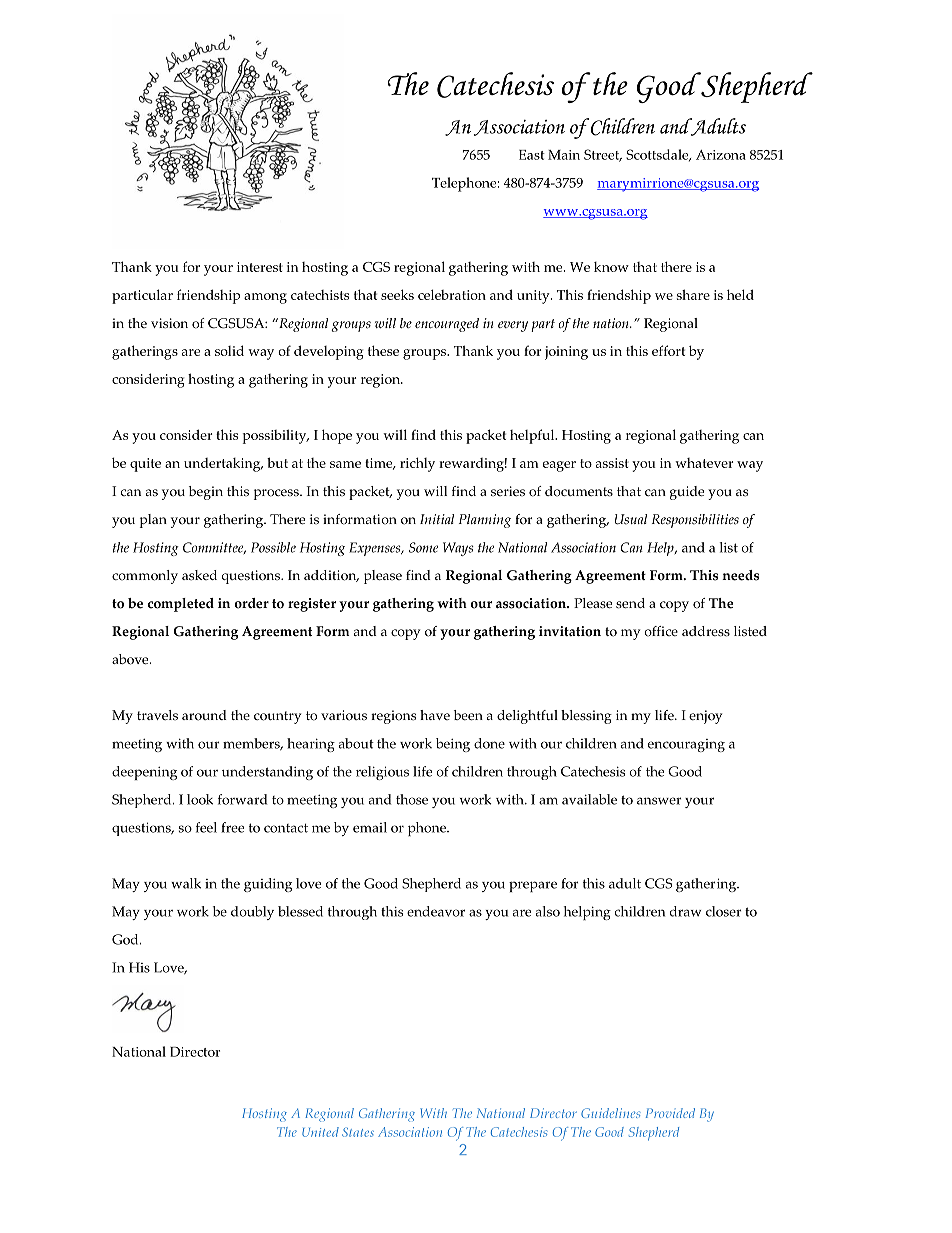 The width and height of the image is (952, 1233). Describe the element at coordinates (320, 1132) in the image. I see `United` at that location.
